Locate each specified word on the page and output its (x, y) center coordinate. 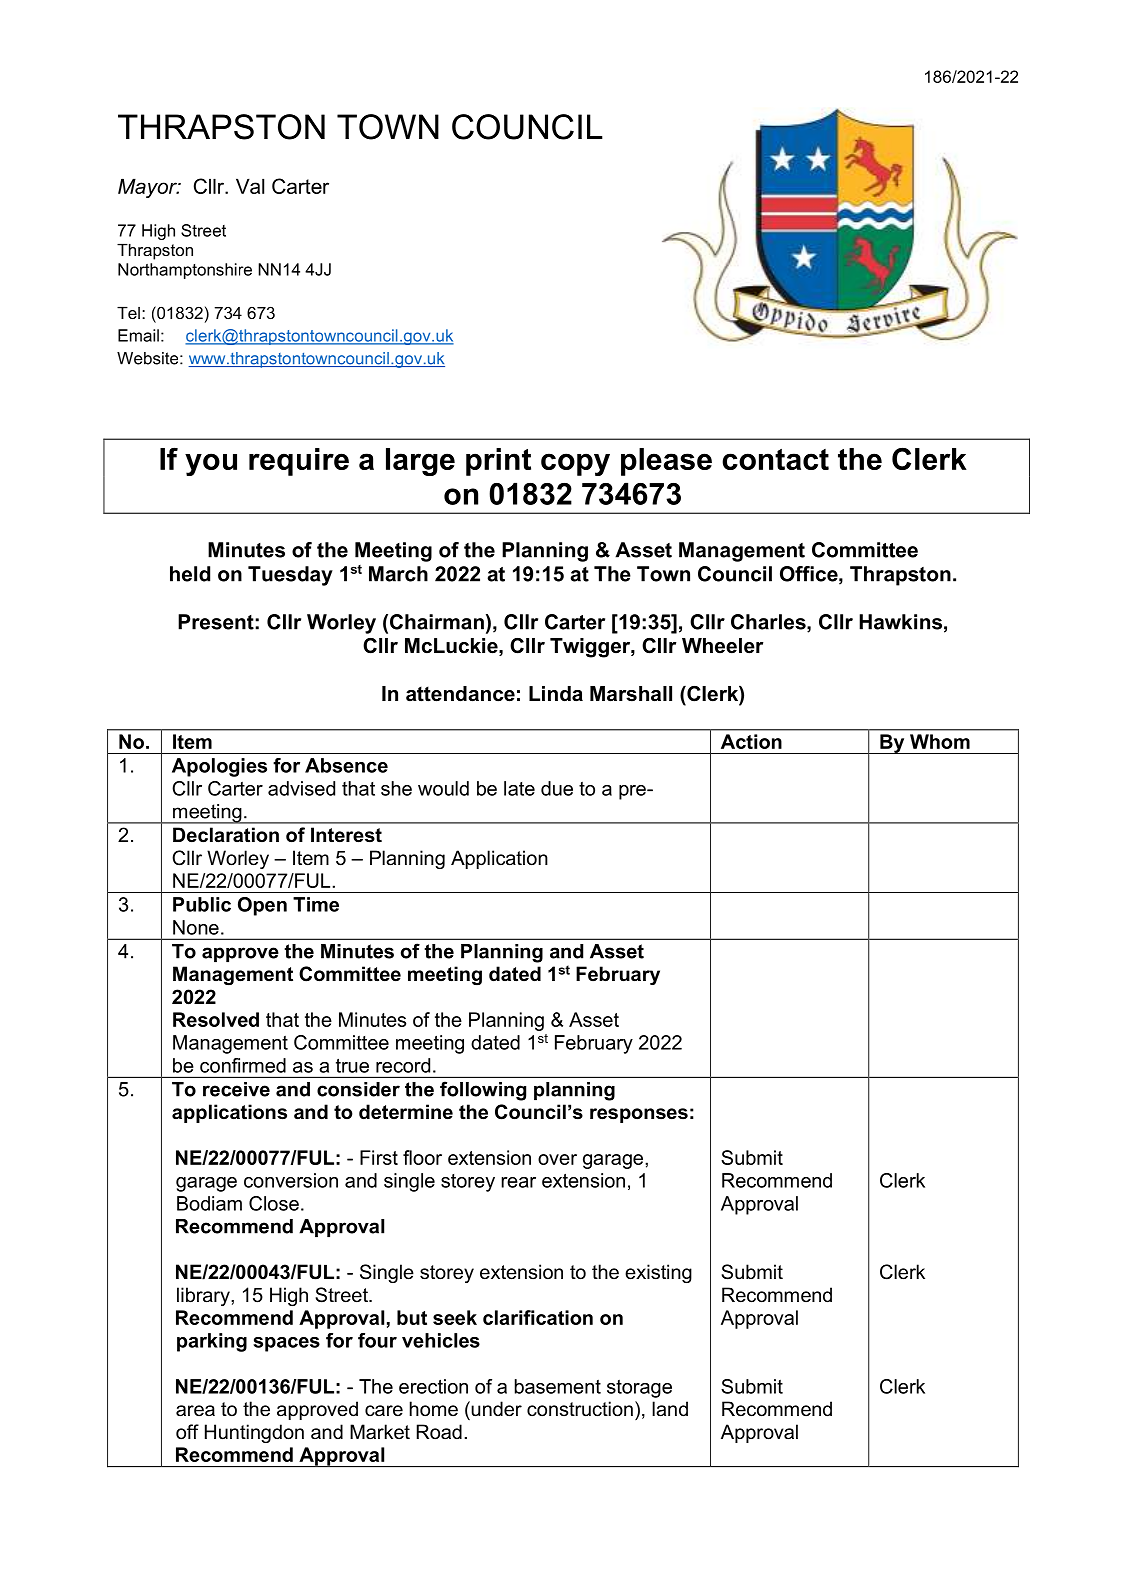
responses (639, 1115)
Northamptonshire (185, 271)
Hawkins (900, 622)
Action (751, 741)
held (190, 574)
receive (236, 1089)
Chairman (437, 622)
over (557, 1159)
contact (775, 459)
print (498, 462)
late (519, 788)
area (195, 1411)
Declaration (226, 835)
